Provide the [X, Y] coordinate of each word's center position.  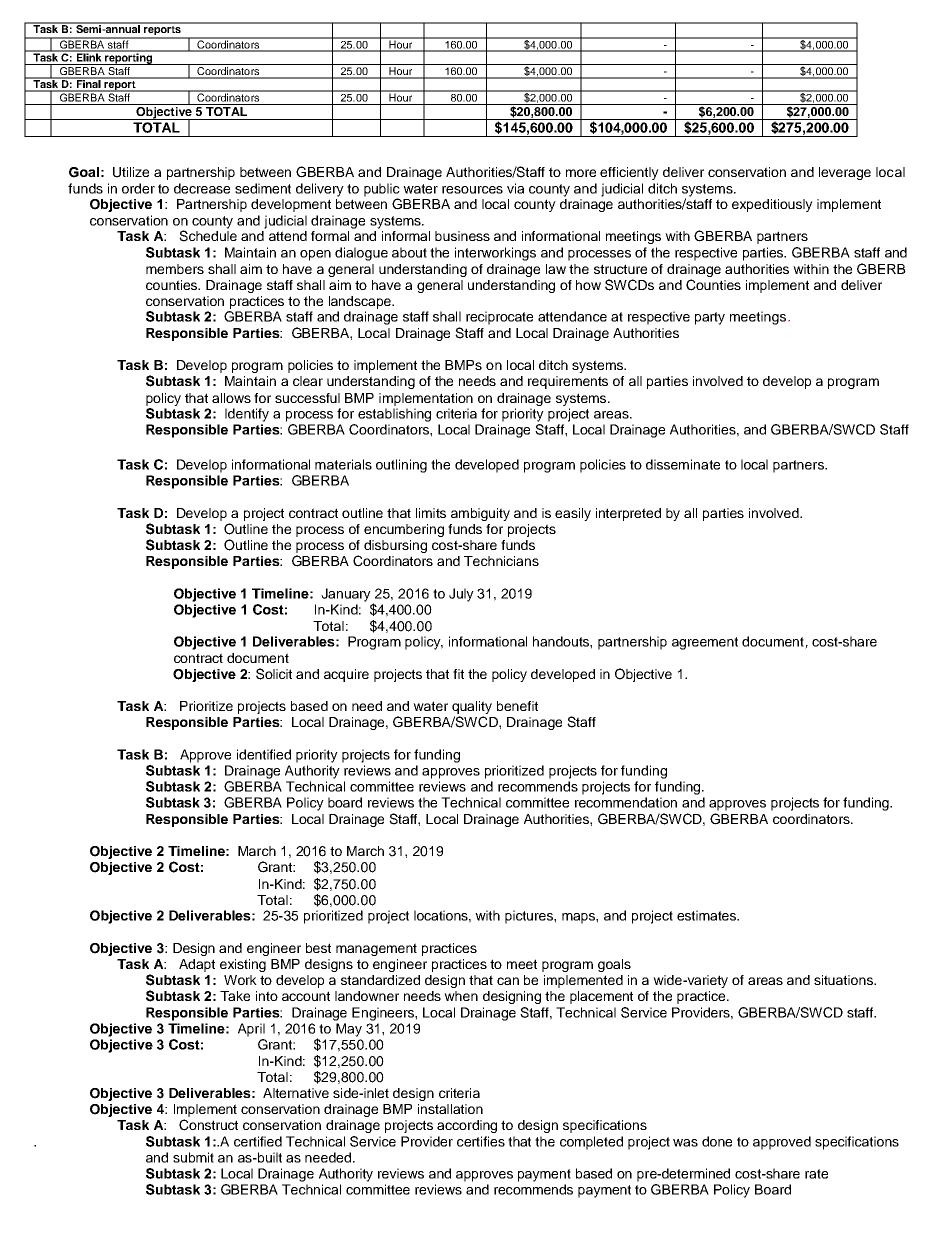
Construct [208, 1125]
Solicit [274, 674]
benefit [517, 706]
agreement [705, 643]
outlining [401, 466]
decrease [202, 188]
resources [472, 190]
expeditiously [772, 205]
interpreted [628, 514]
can [508, 981]
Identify [247, 415]
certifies [481, 1141]
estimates [708, 915]
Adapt [197, 965]
